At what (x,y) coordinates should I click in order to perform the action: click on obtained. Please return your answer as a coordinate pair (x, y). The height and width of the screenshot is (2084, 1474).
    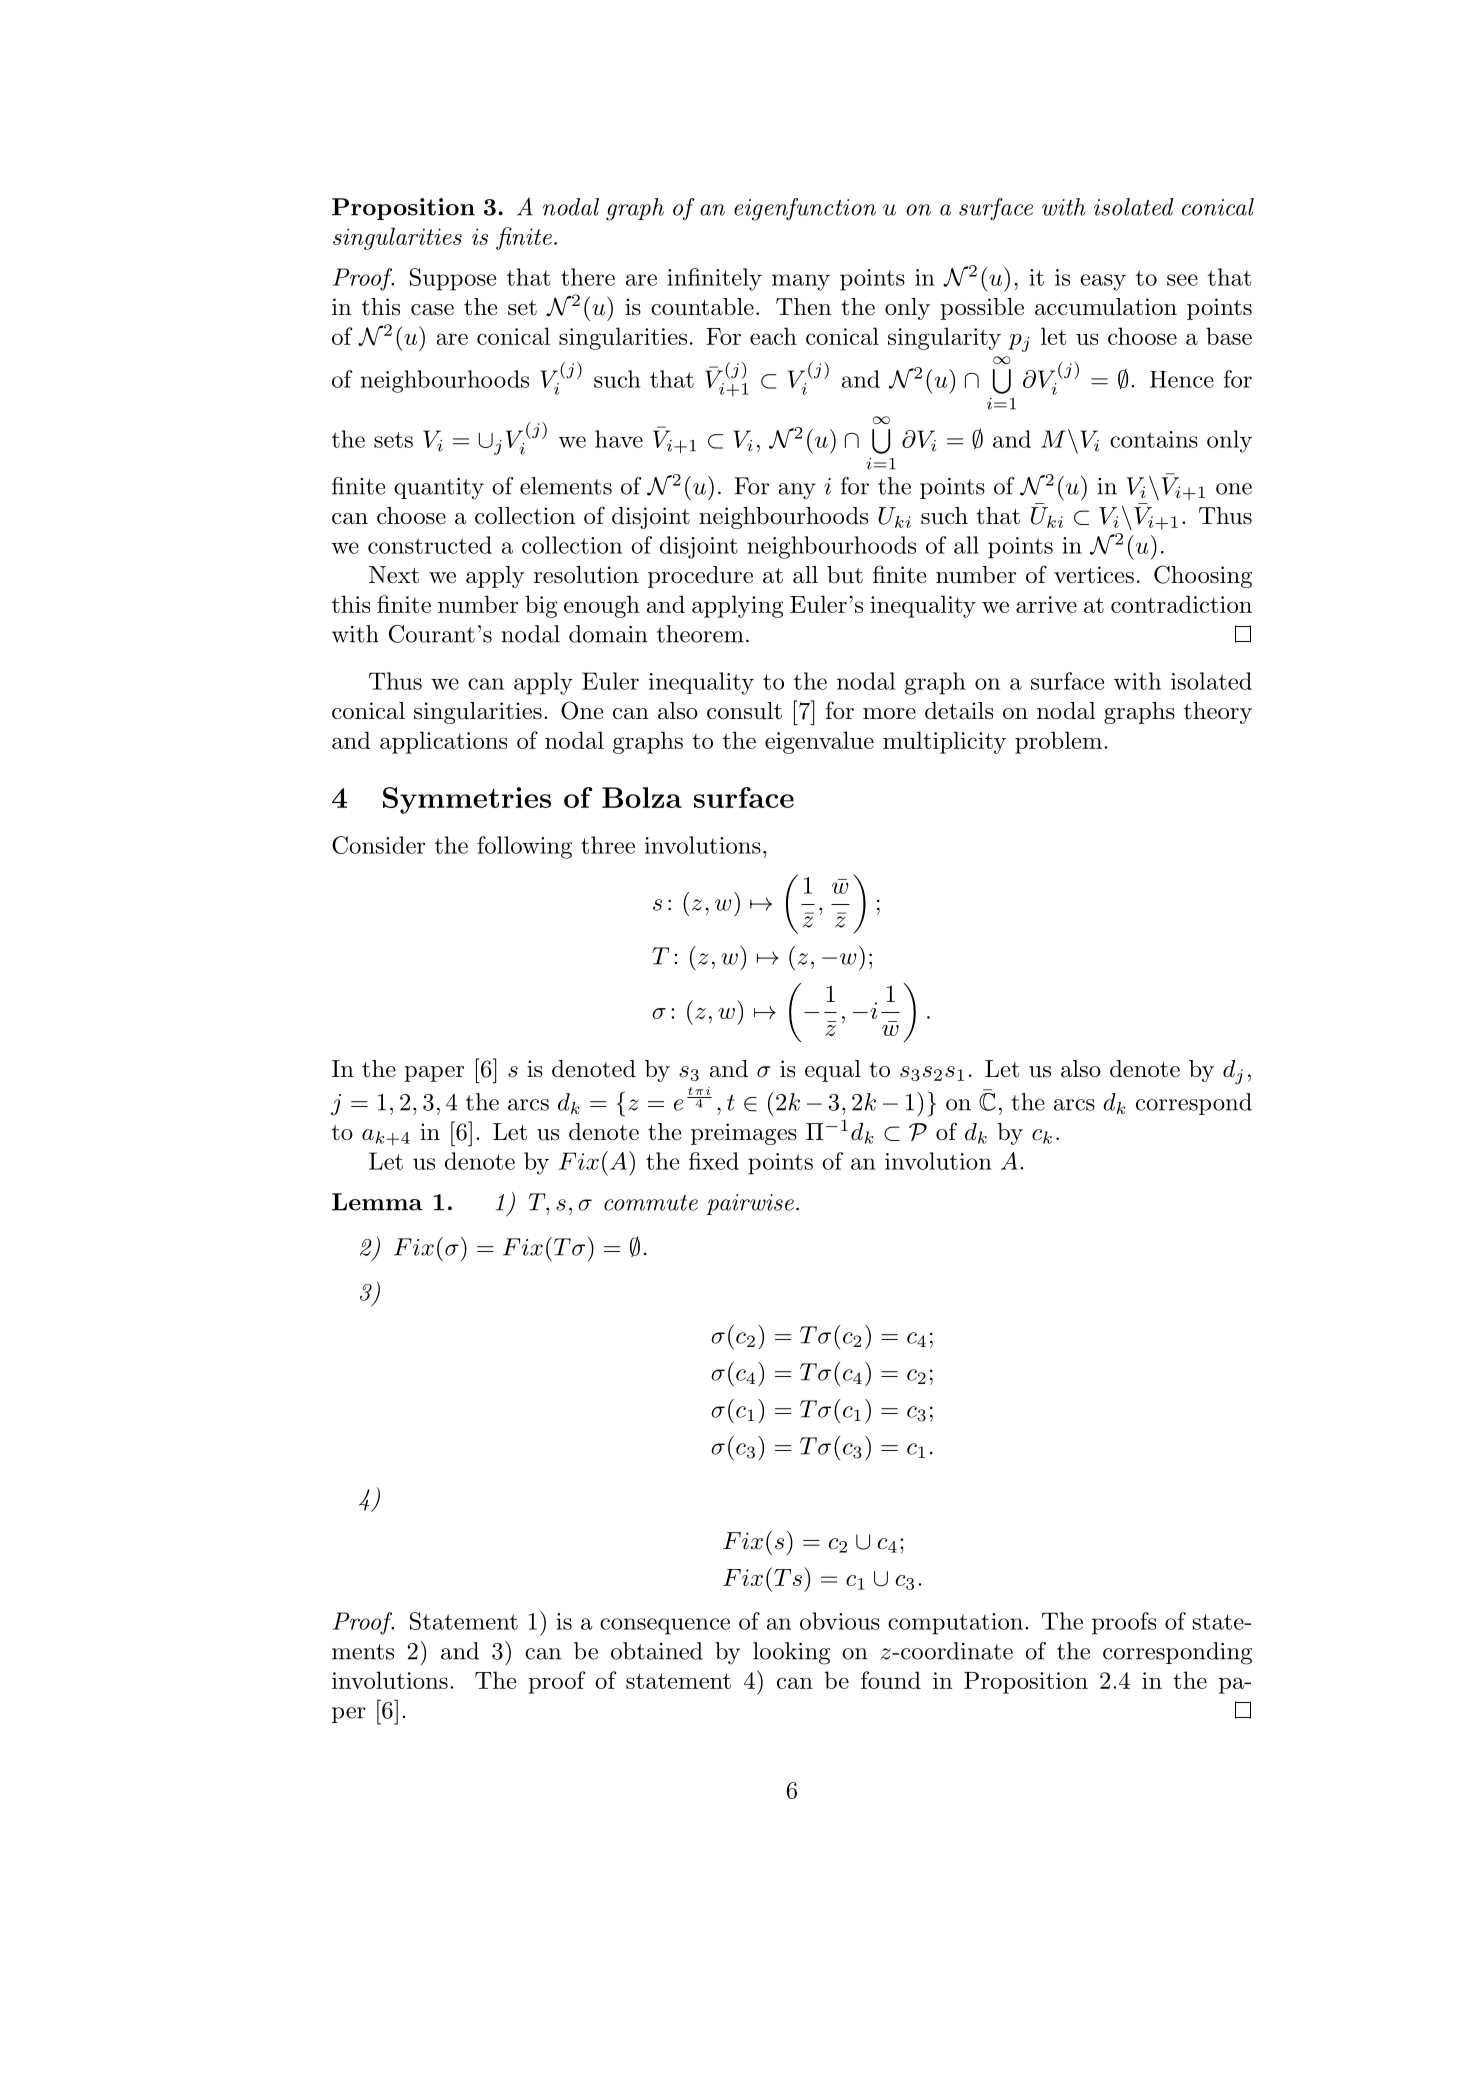
    Looking at the image, I should click on (657, 1651).
